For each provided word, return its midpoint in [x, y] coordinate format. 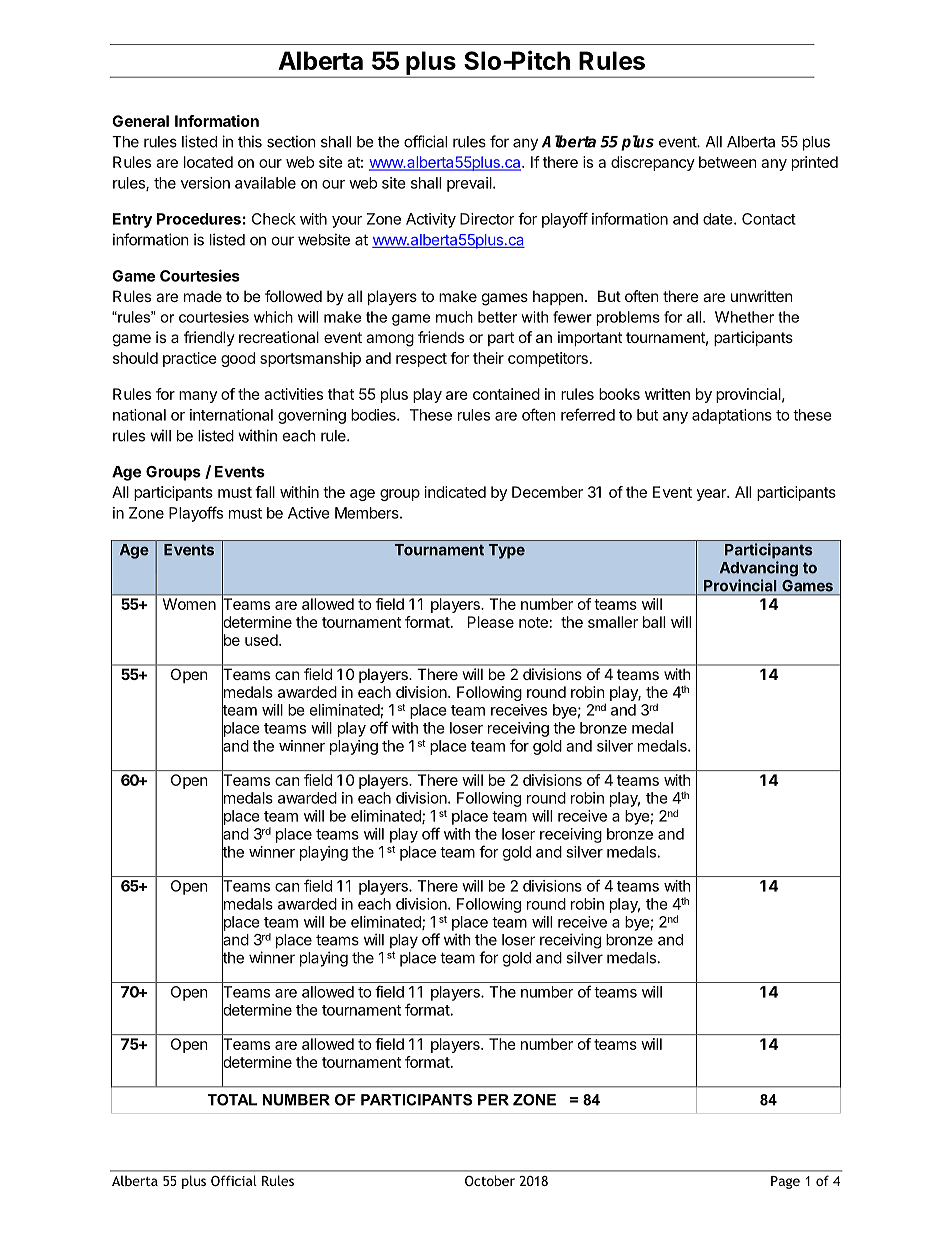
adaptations [732, 416]
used [262, 640]
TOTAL [232, 1100]
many [198, 397]
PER [493, 1100]
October [490, 1180]
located [208, 162]
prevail [470, 184]
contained [506, 394]
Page [785, 1182]
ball [654, 622]
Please [491, 622]
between [728, 162]
